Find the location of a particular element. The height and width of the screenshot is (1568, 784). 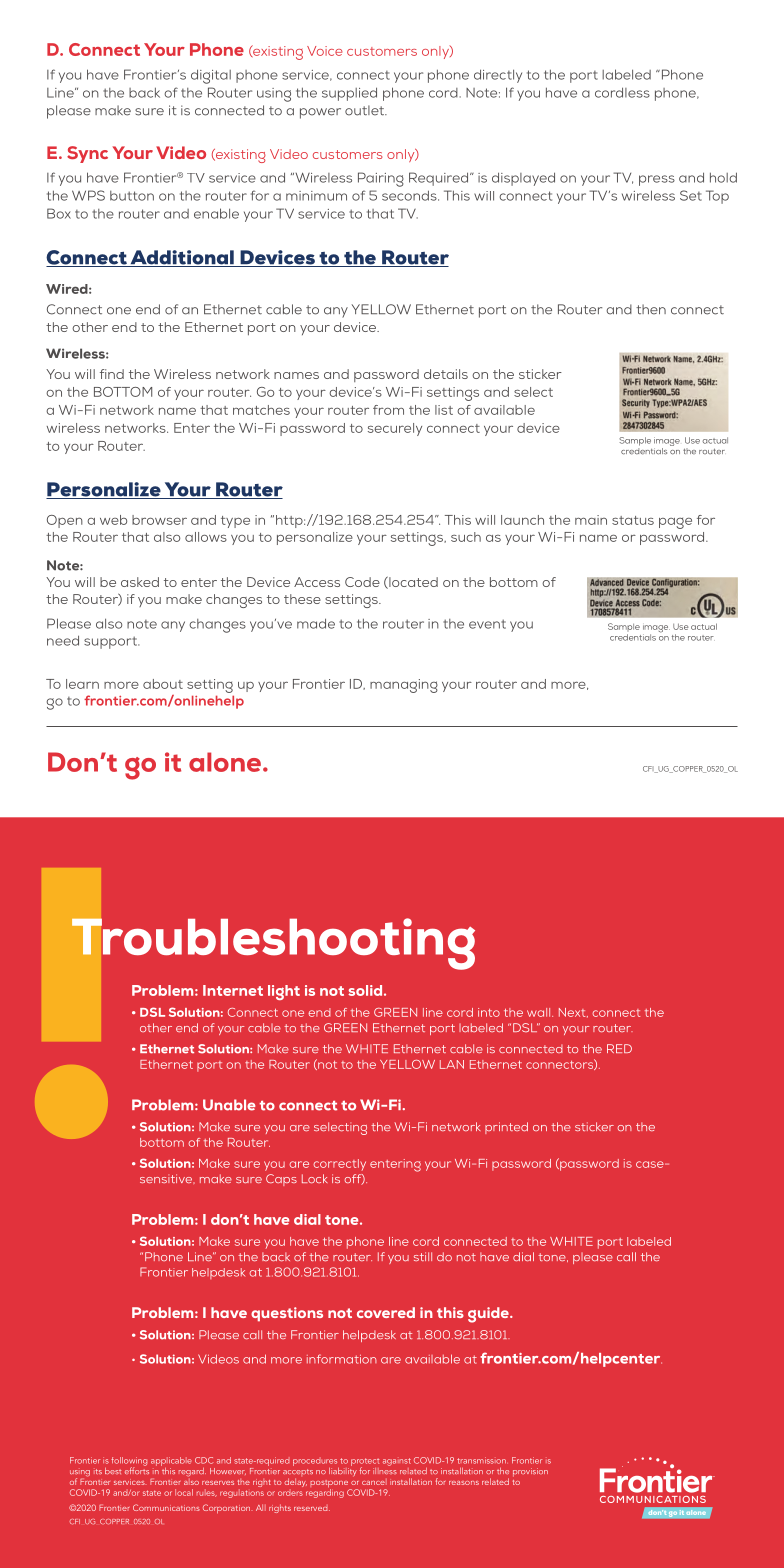

managing is located at coordinates (404, 686).
